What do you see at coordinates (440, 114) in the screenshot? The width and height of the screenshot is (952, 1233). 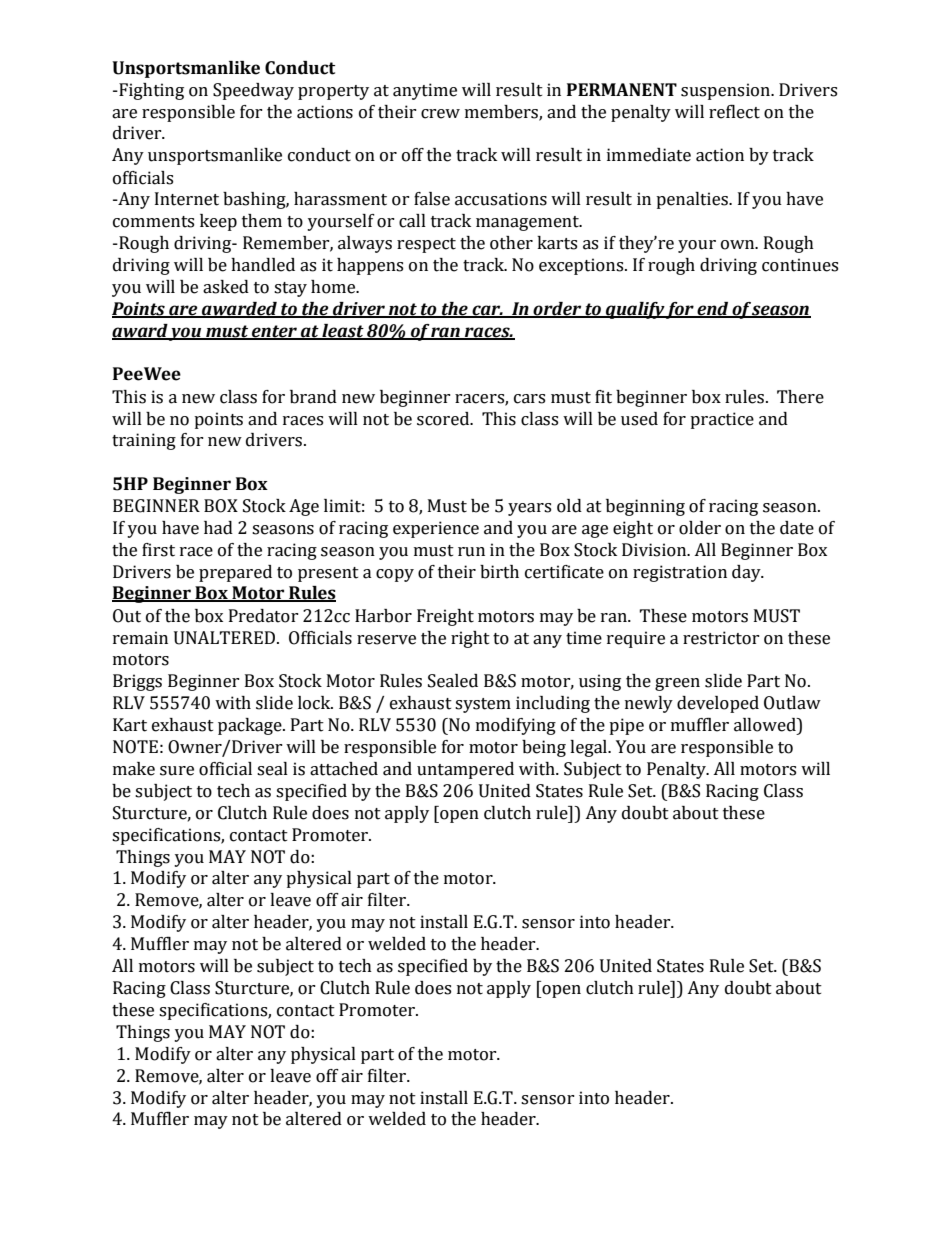 I see `crew` at bounding box center [440, 114].
